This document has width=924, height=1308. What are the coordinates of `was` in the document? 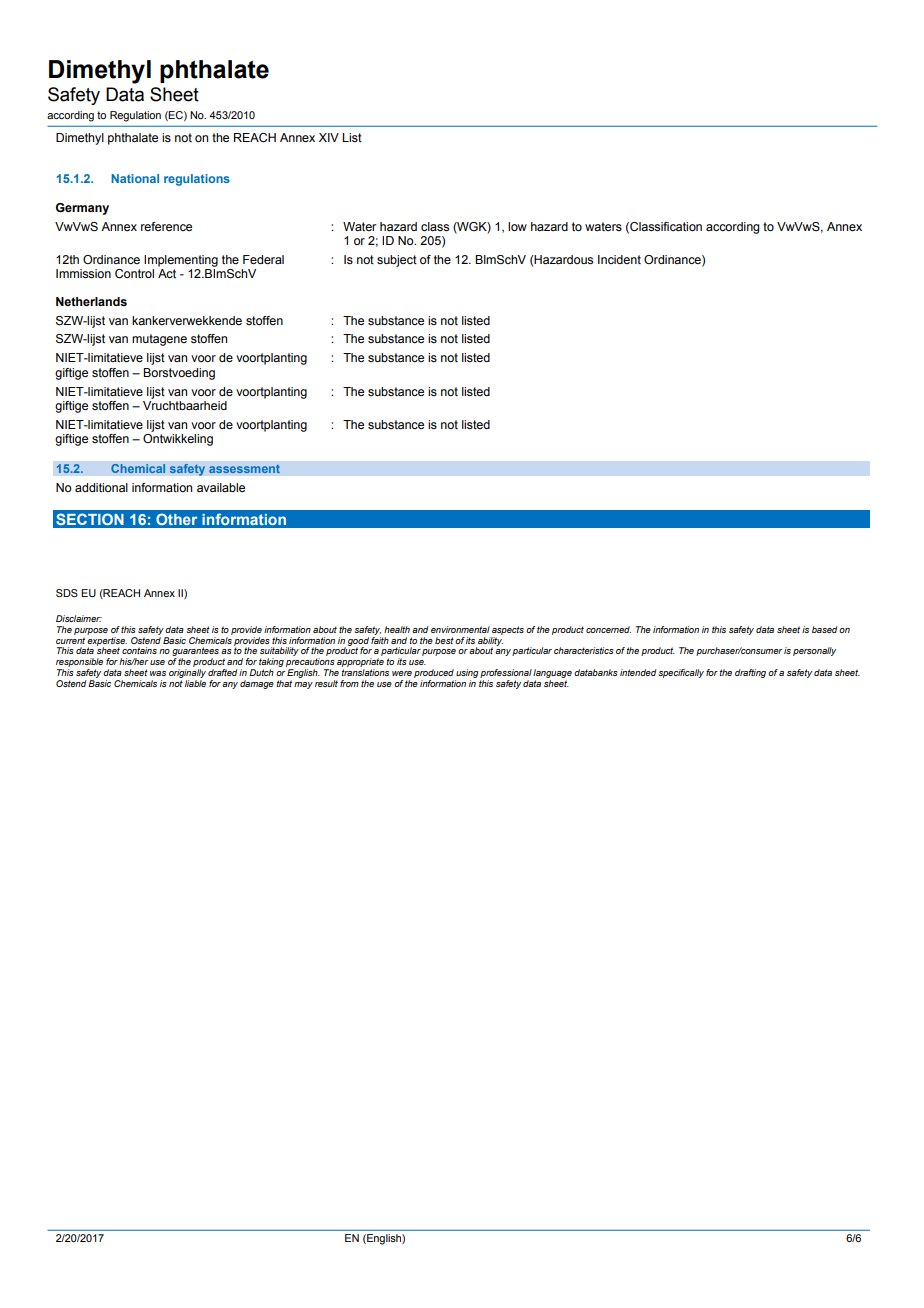 It's located at (158, 673).
